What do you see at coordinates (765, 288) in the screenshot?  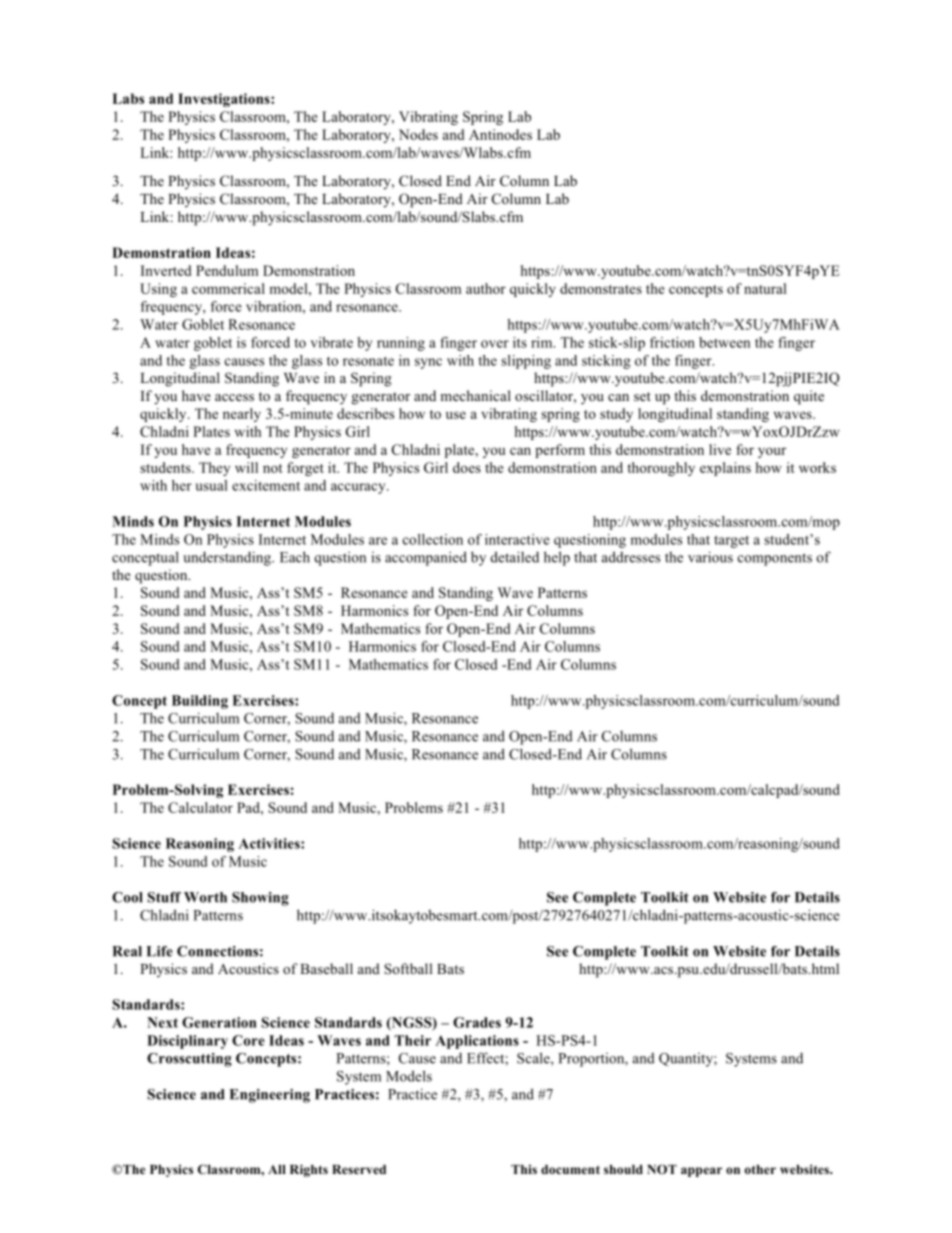 I see `natural` at bounding box center [765, 288].
